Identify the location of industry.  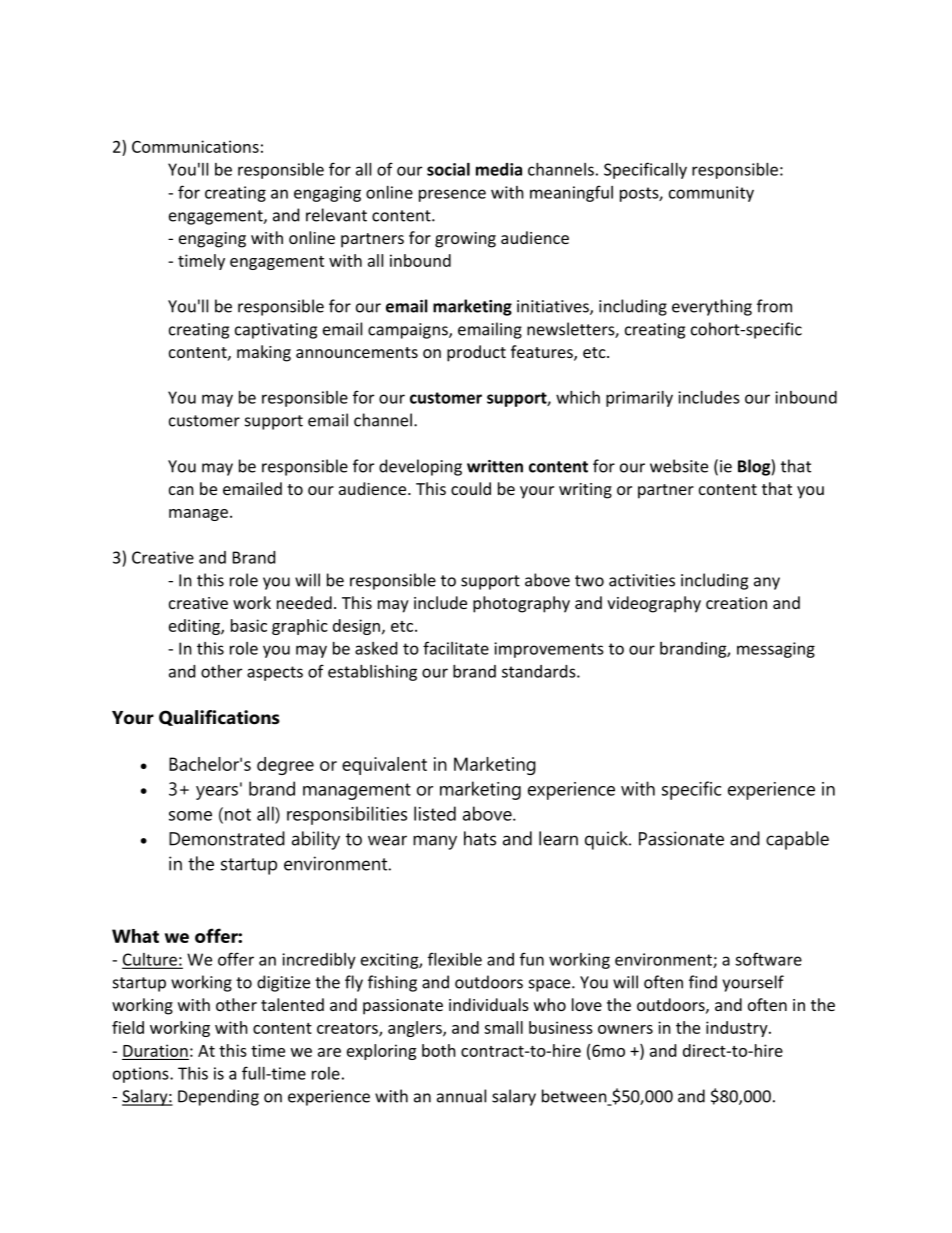
(738, 1029).
